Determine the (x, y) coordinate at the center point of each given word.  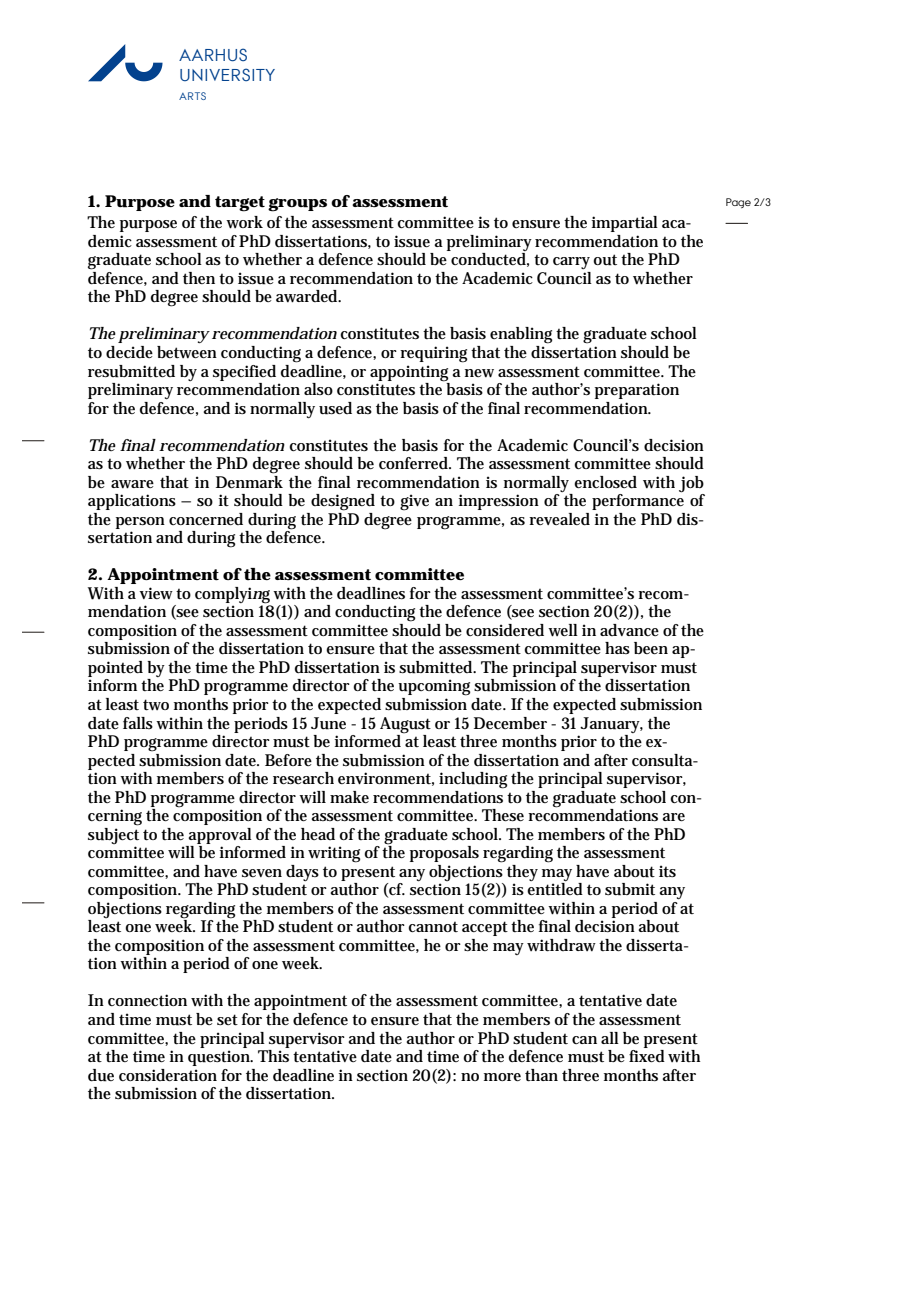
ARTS (192, 96)
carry (571, 263)
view (156, 593)
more (502, 1077)
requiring (433, 354)
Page (738, 203)
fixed (647, 1055)
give (414, 502)
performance (638, 501)
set (227, 1020)
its (667, 871)
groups (297, 205)
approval (220, 836)
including (473, 780)
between (187, 352)
